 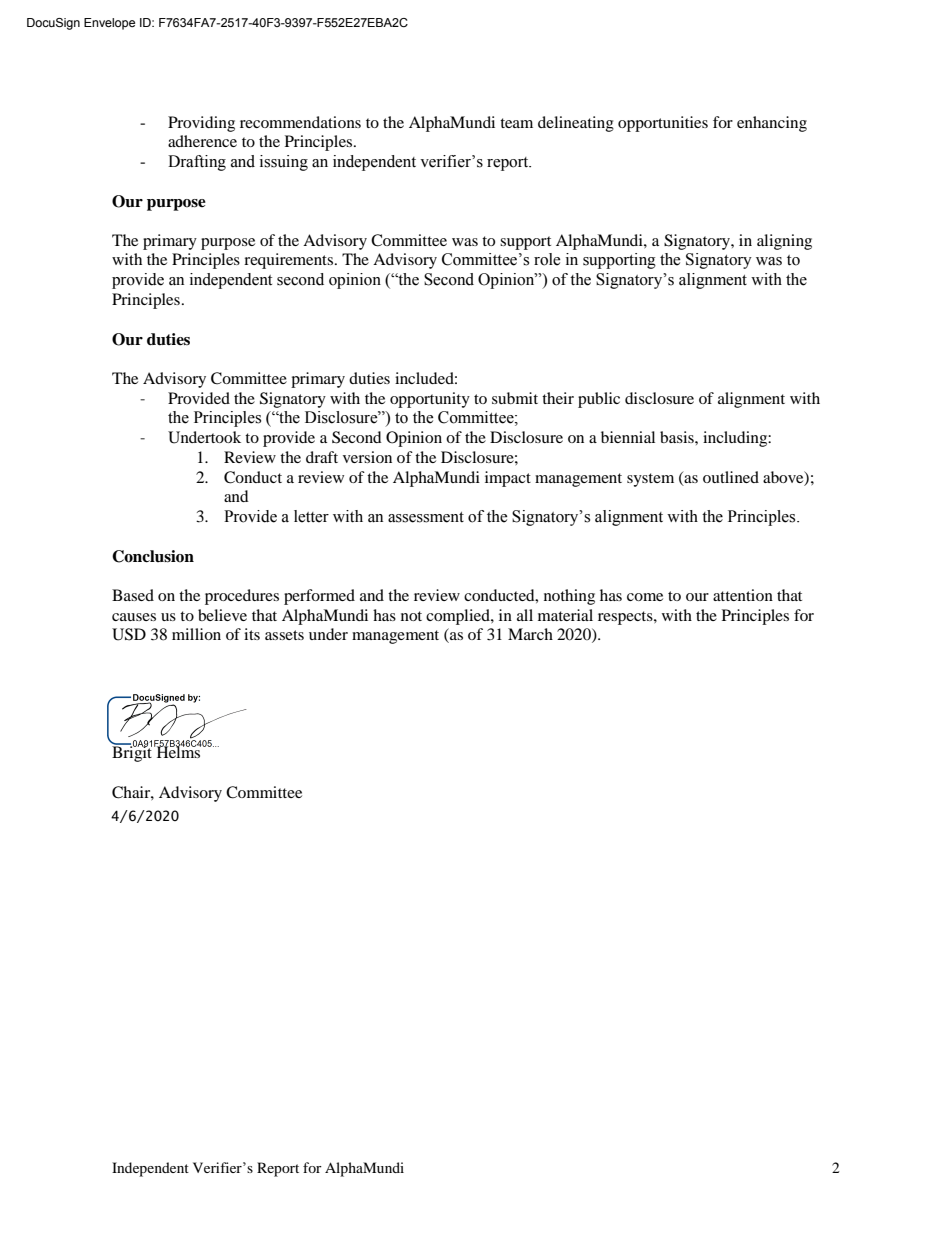 What do you see at coordinates (202, 141) in the page?
I see `adherence` at bounding box center [202, 141].
